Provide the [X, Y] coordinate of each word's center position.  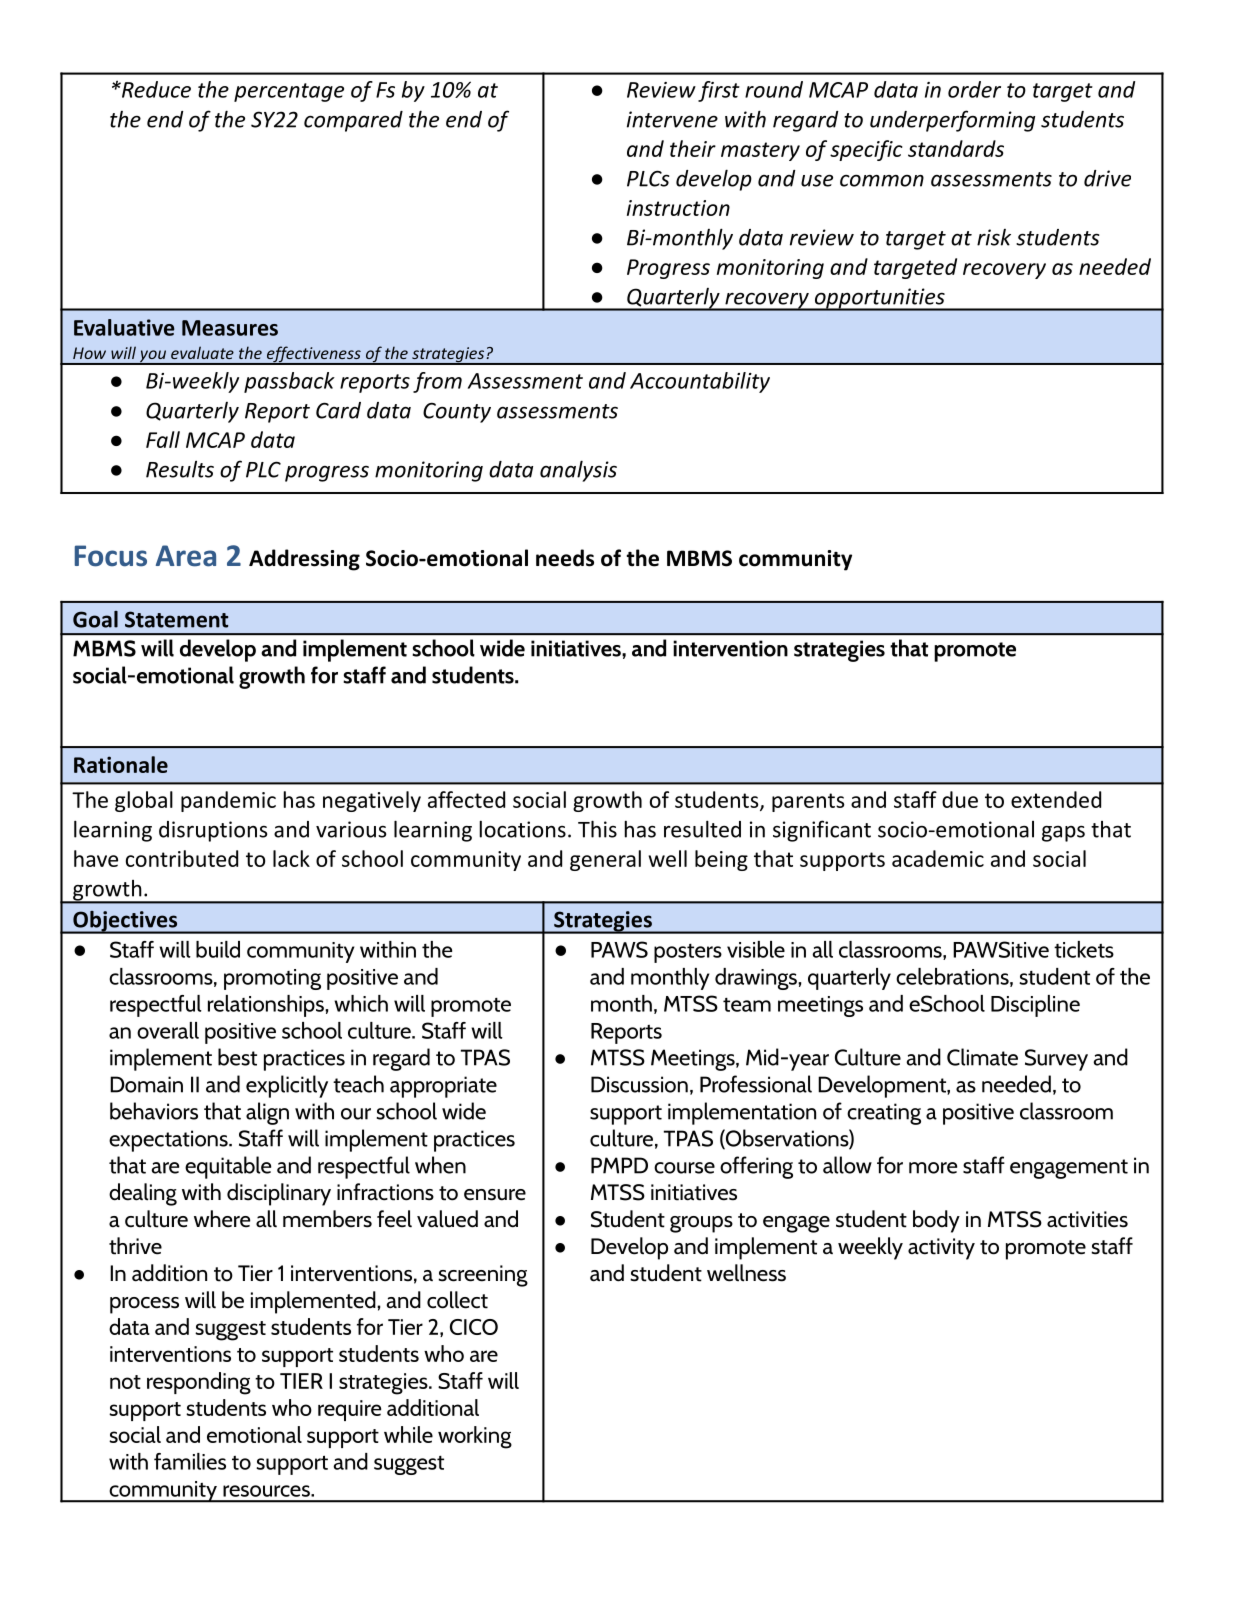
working [475, 1437]
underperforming [952, 121]
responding [199, 1383]
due [960, 799]
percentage [289, 92]
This [597, 829]
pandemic [228, 801]
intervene [672, 119]
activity [941, 1249]
